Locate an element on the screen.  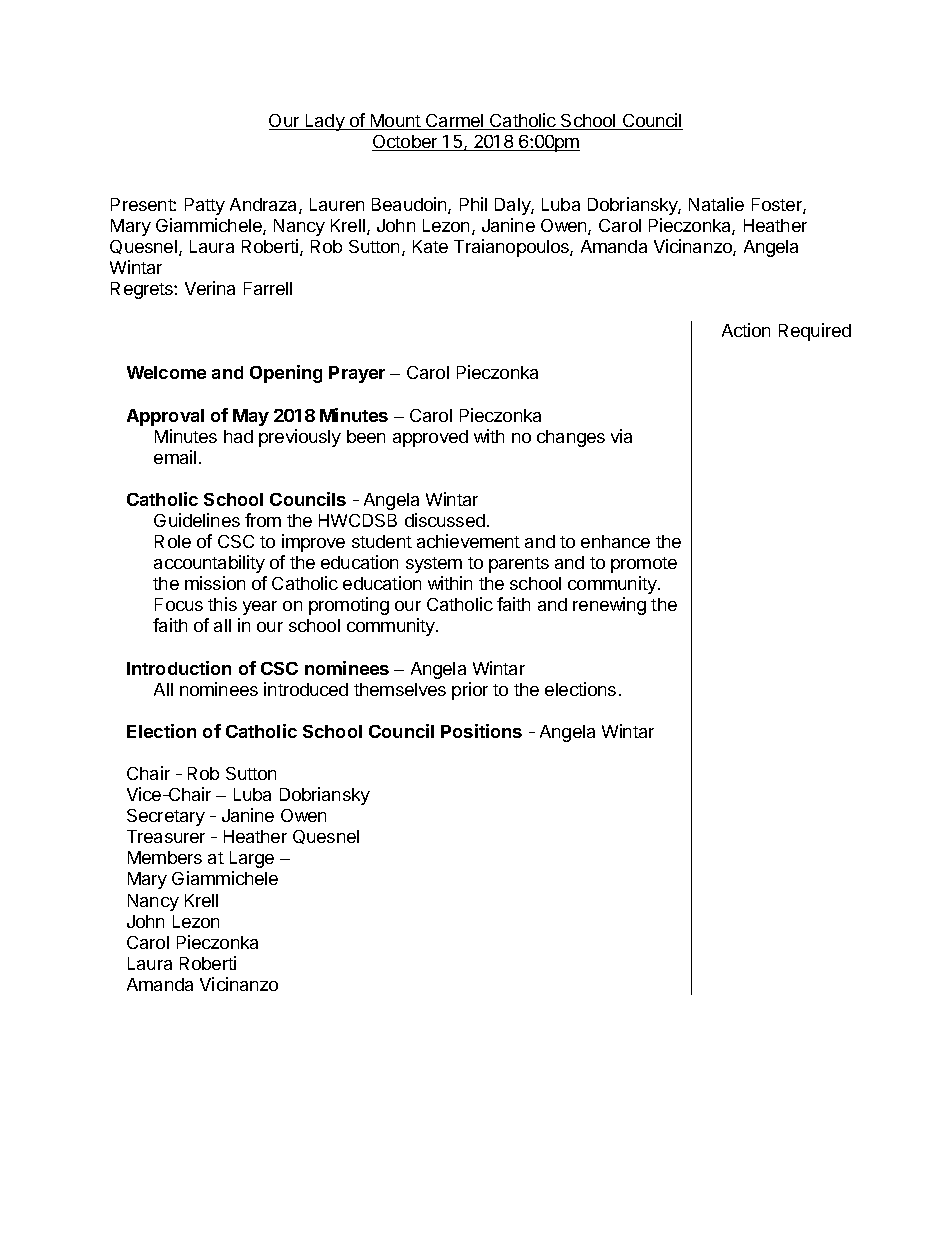
Action is located at coordinates (746, 330).
